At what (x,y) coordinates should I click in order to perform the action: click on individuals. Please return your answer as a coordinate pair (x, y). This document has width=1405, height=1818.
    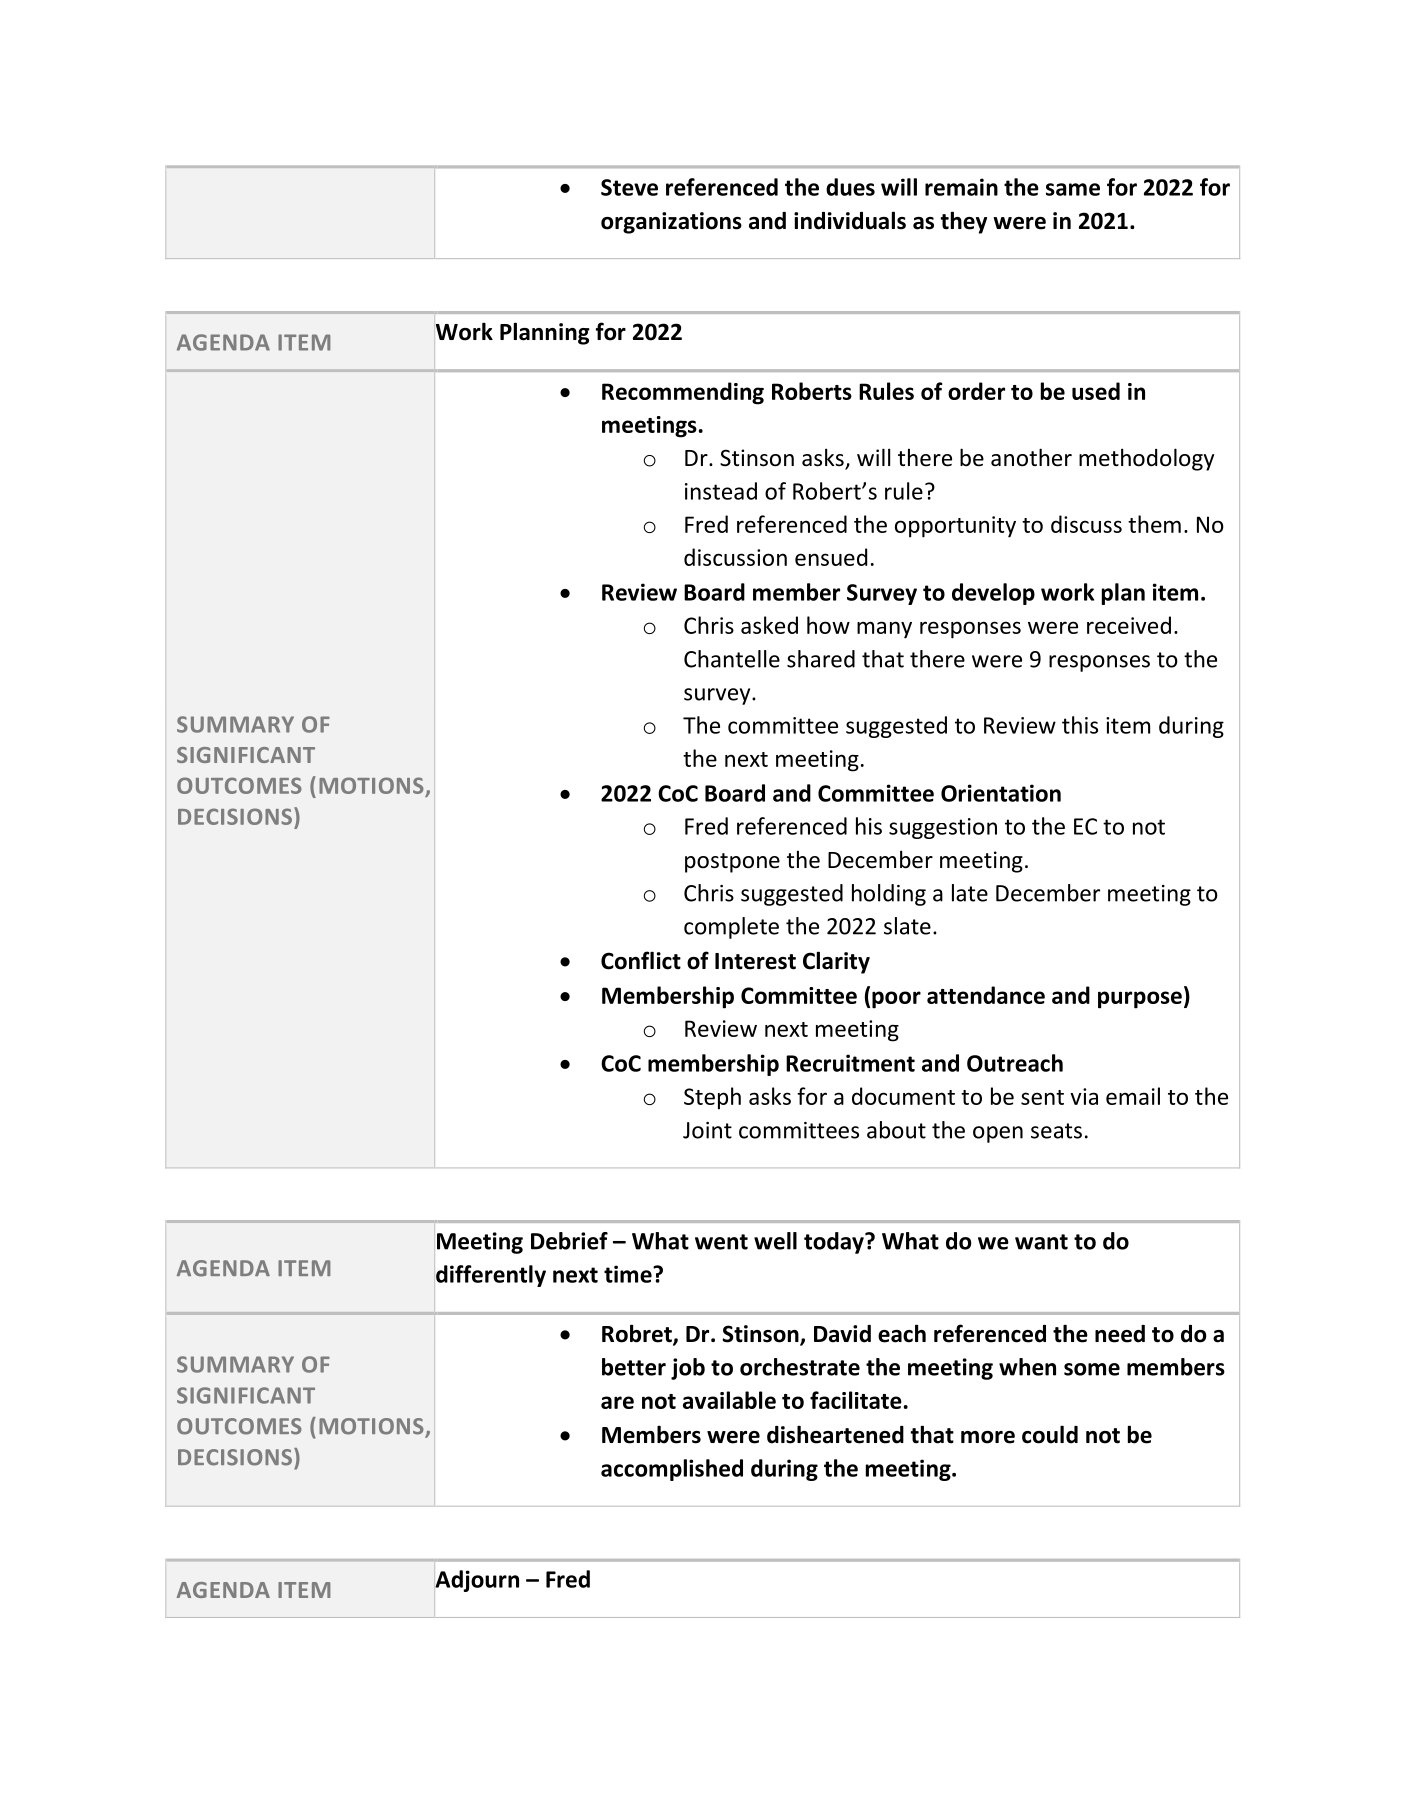
    Looking at the image, I should click on (850, 220).
